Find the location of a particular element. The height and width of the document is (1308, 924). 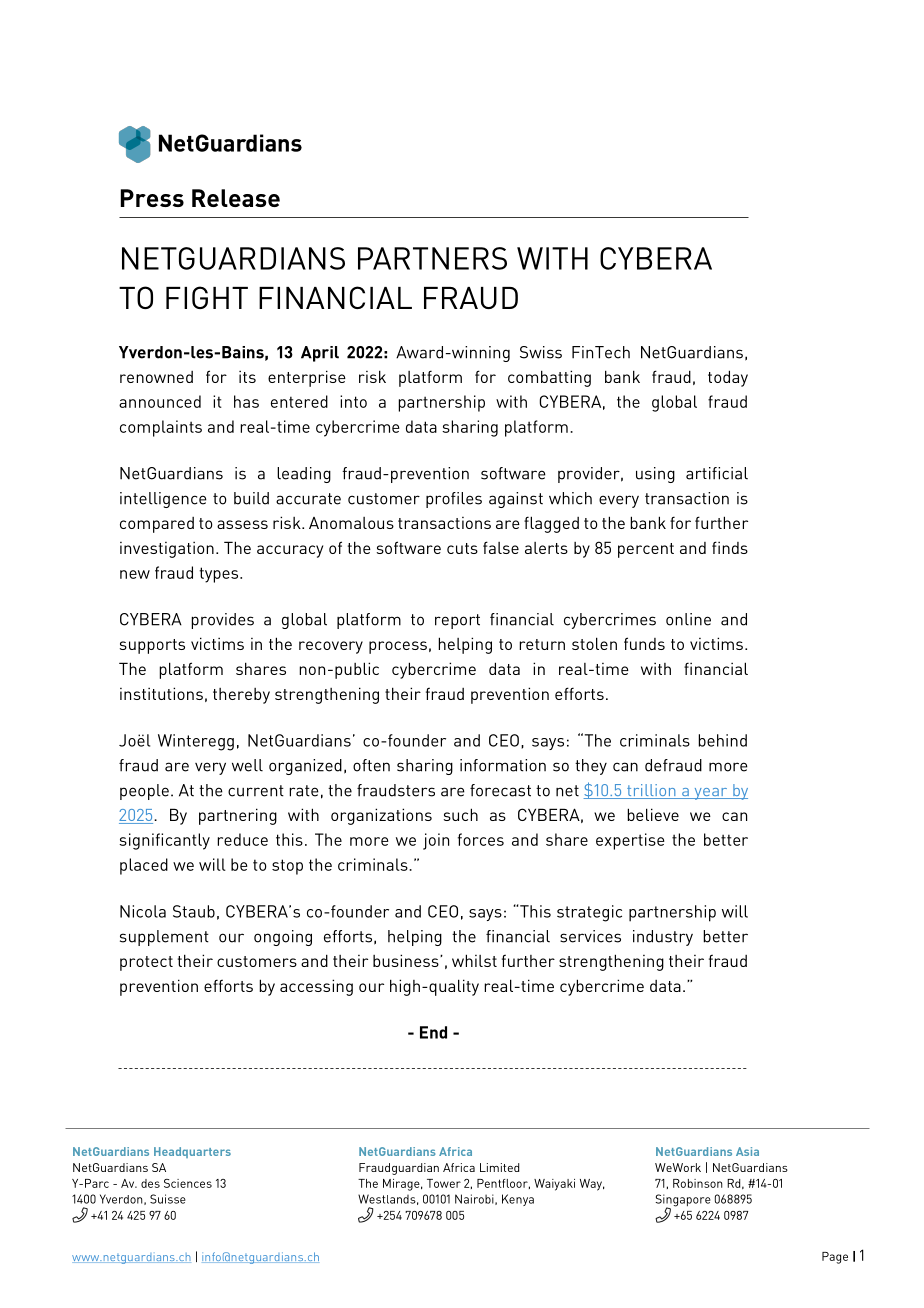

Release is located at coordinates (236, 198).
